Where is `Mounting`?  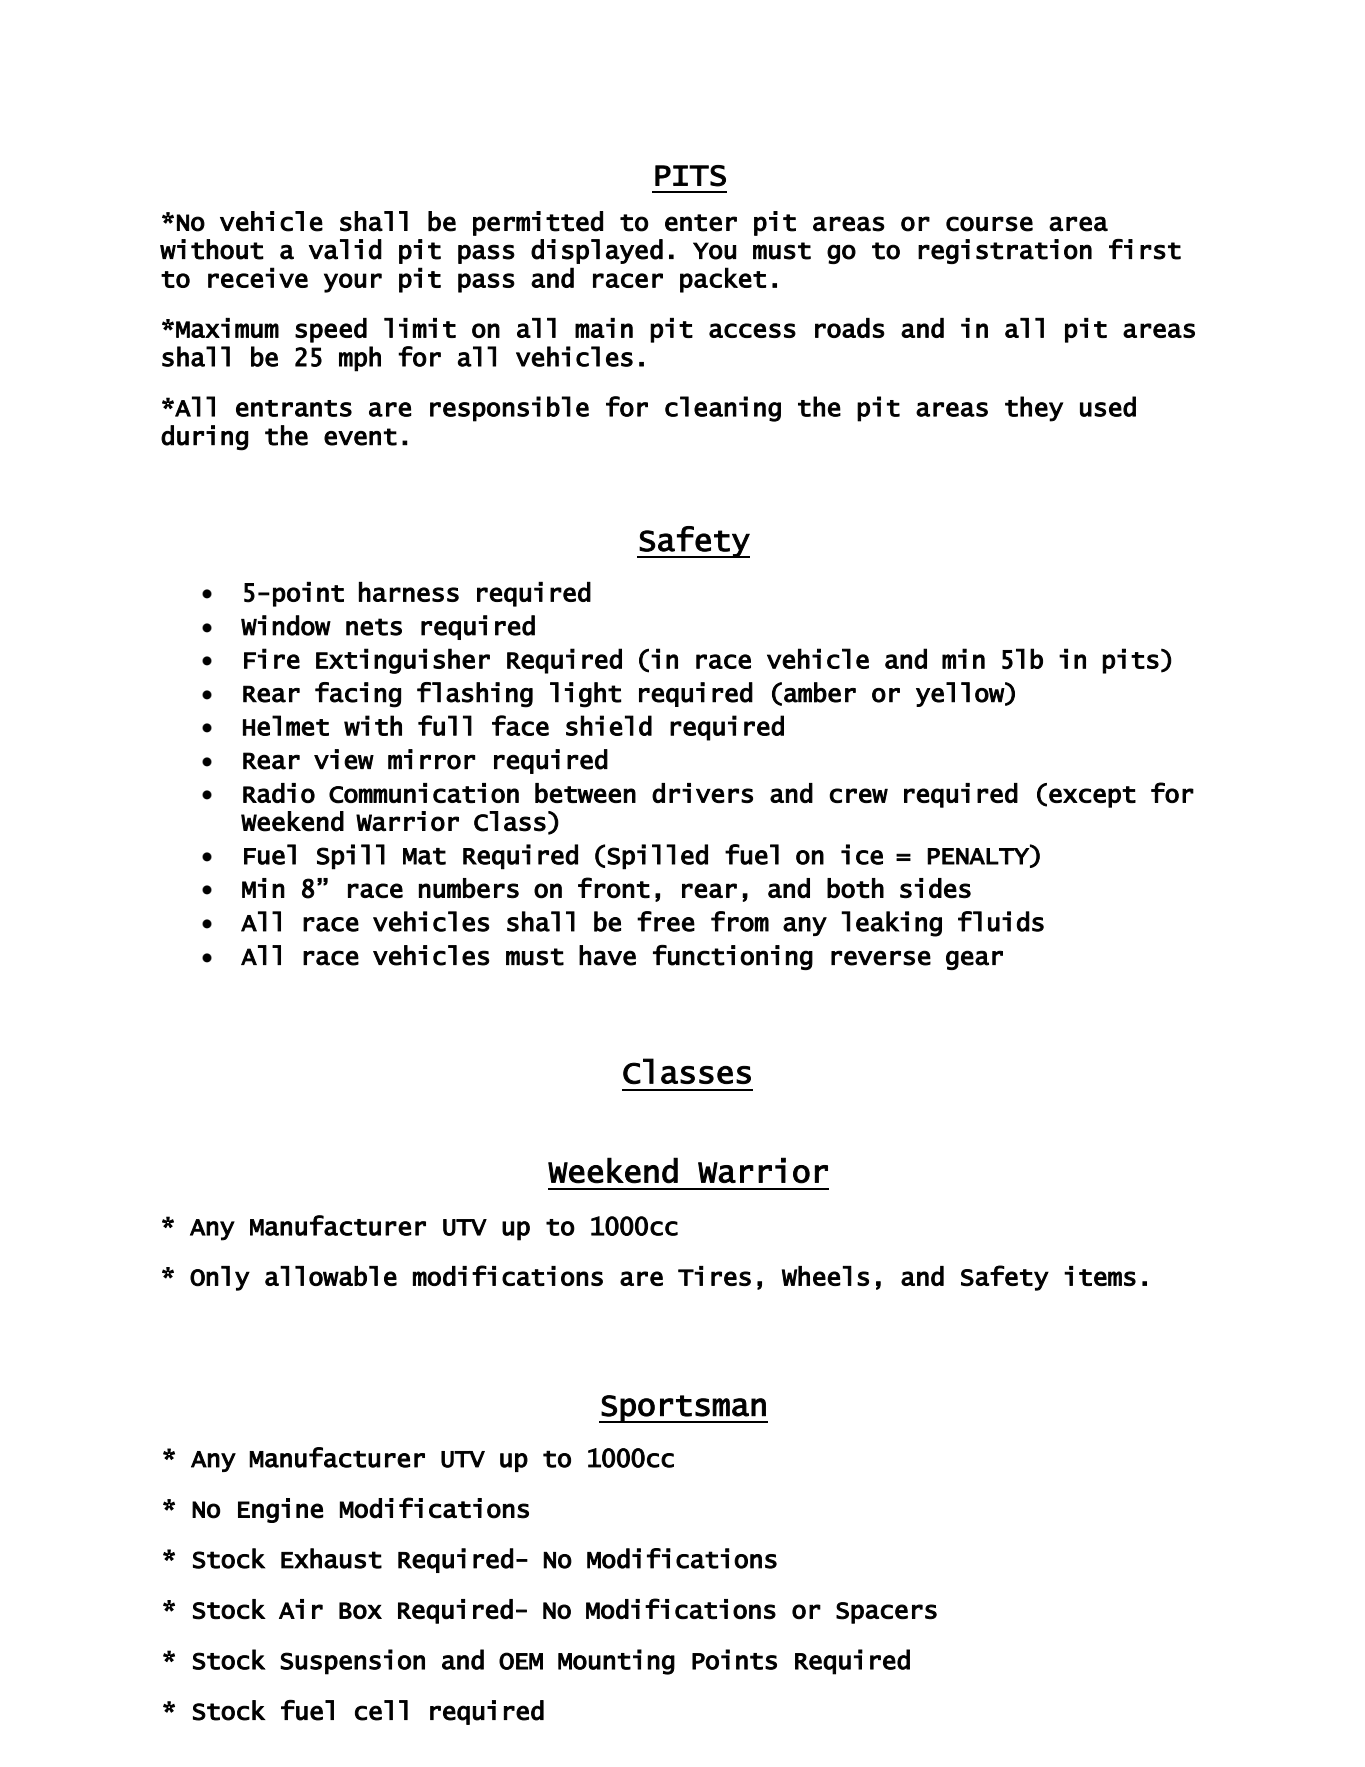
Mounting is located at coordinates (616, 1662).
